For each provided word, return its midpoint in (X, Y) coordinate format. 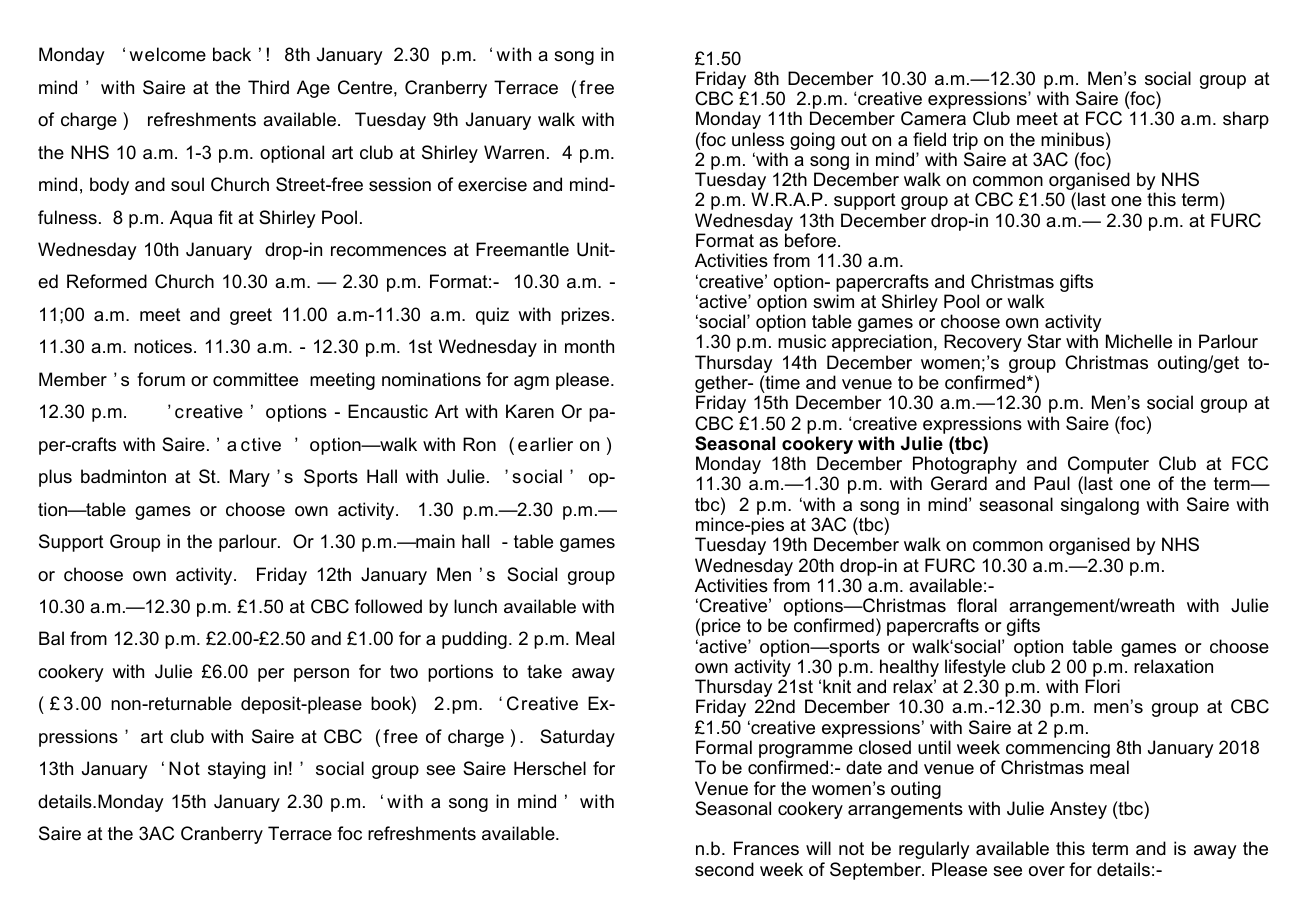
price (721, 627)
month (589, 346)
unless (758, 139)
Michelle (1139, 341)
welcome (167, 54)
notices (163, 346)
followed (388, 606)
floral (977, 605)
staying (236, 770)
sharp (1246, 120)
